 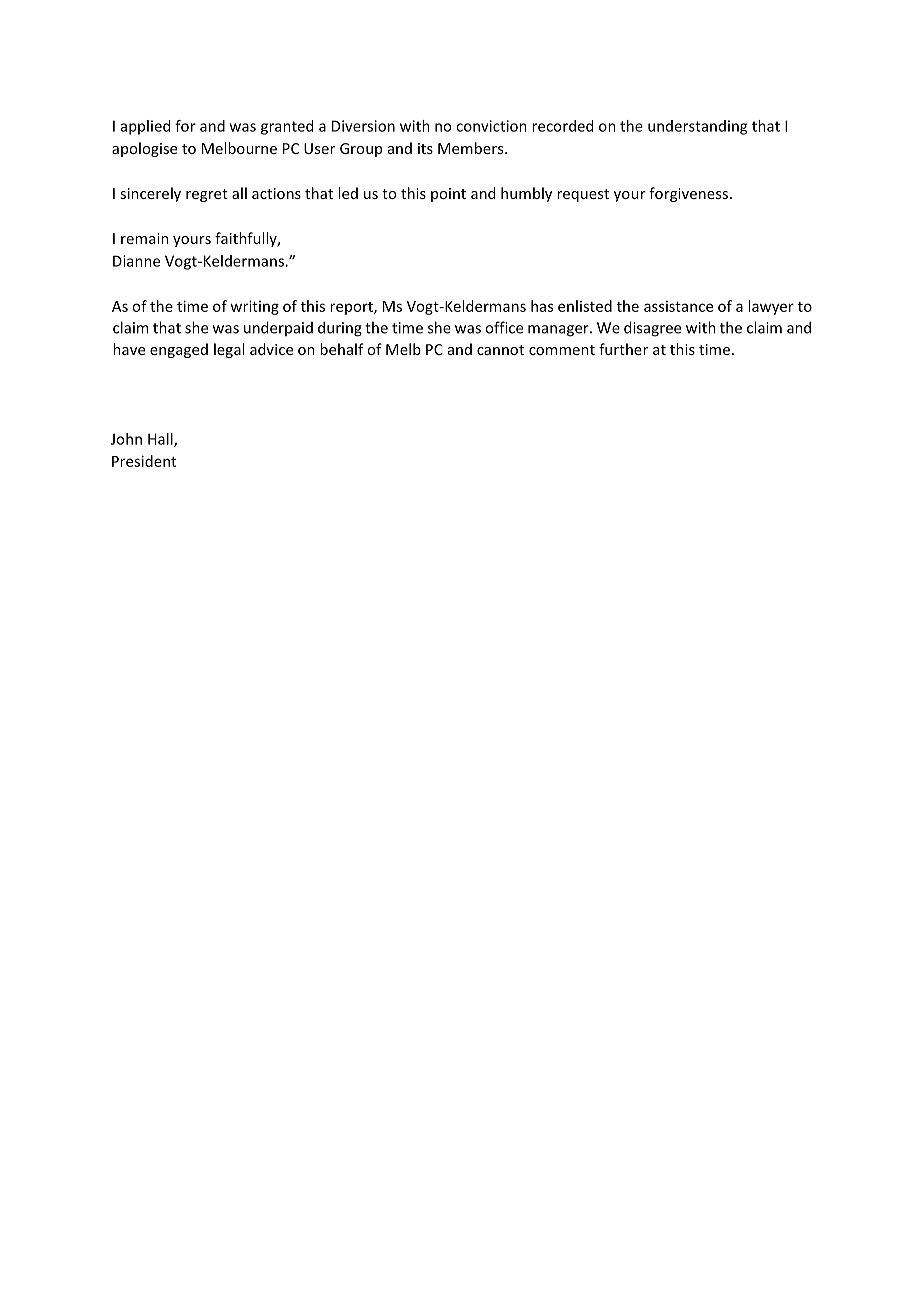 What do you see at coordinates (144, 461) in the image?
I see `President` at bounding box center [144, 461].
